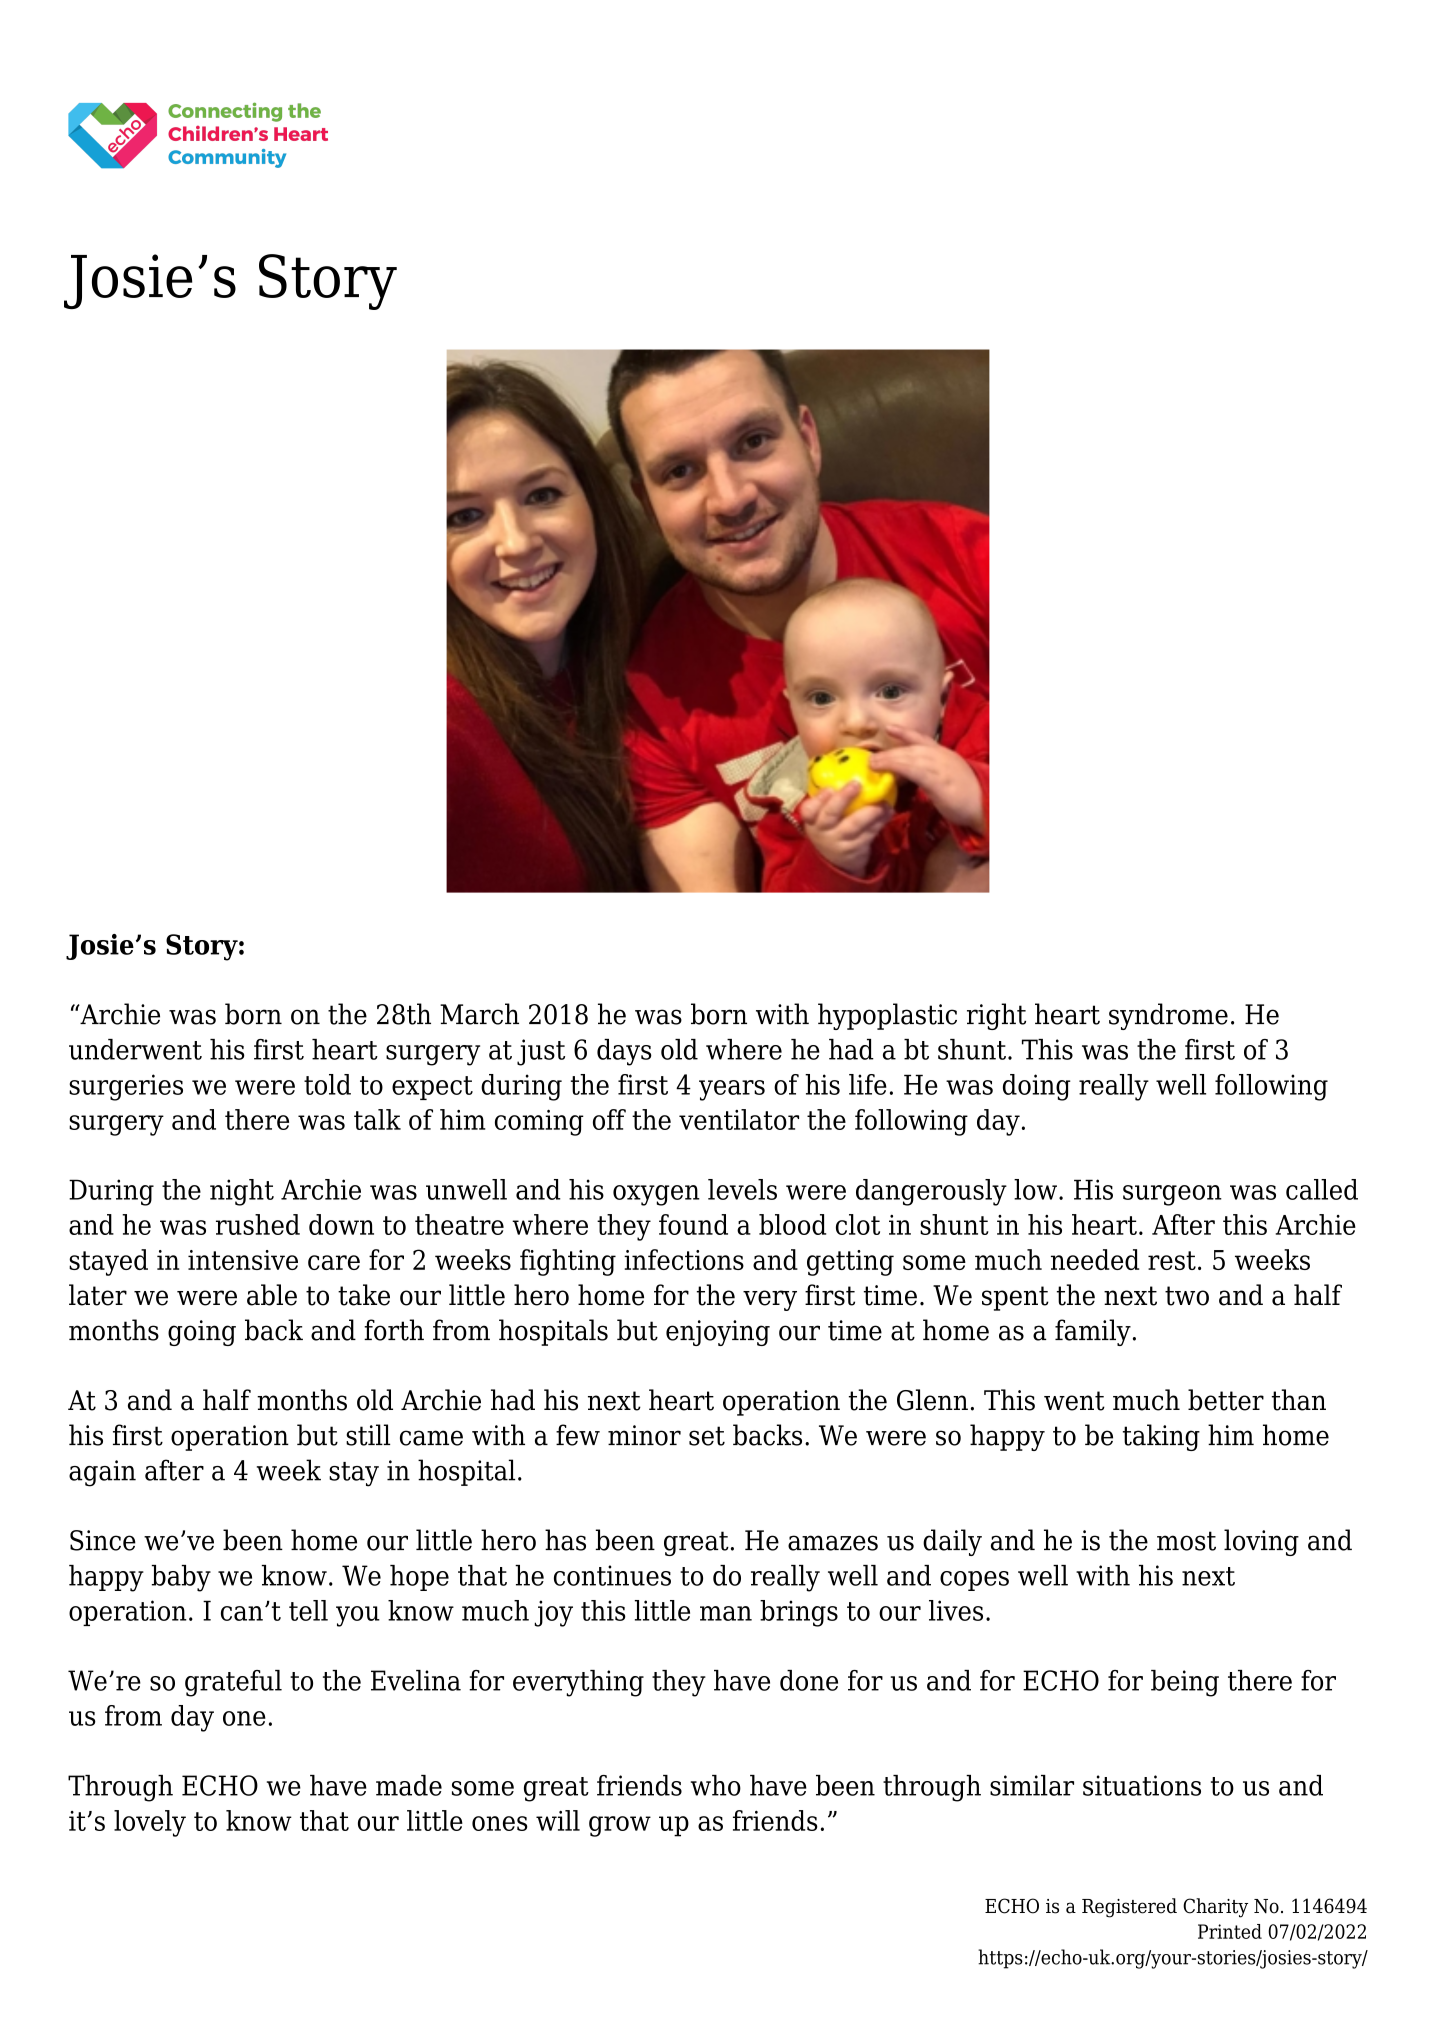 The width and height of the image is (1436, 2032). What do you see at coordinates (1093, 1332) in the image?
I see `family` at bounding box center [1093, 1332].
